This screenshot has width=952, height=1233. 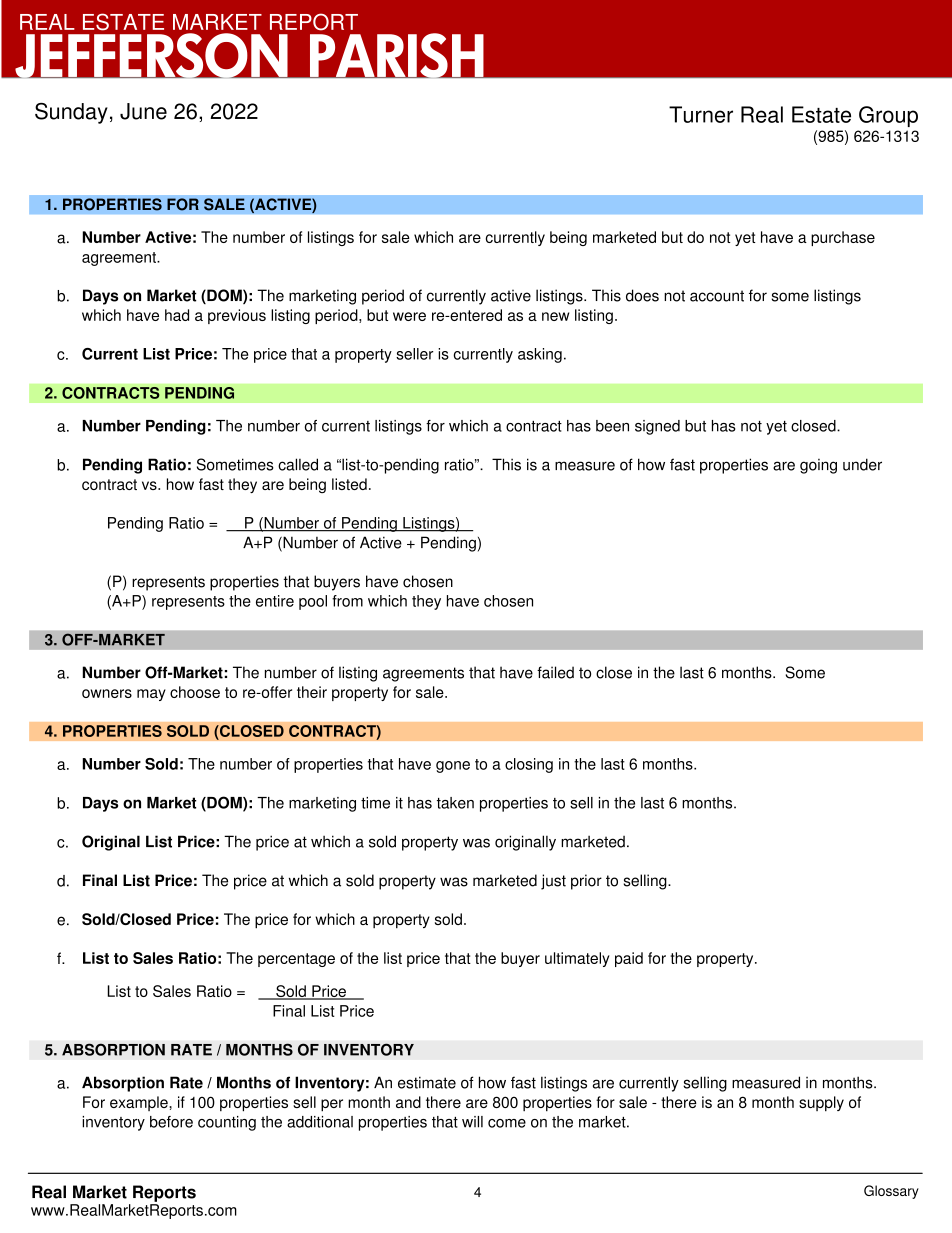 I want to click on before, so click(x=171, y=1122).
